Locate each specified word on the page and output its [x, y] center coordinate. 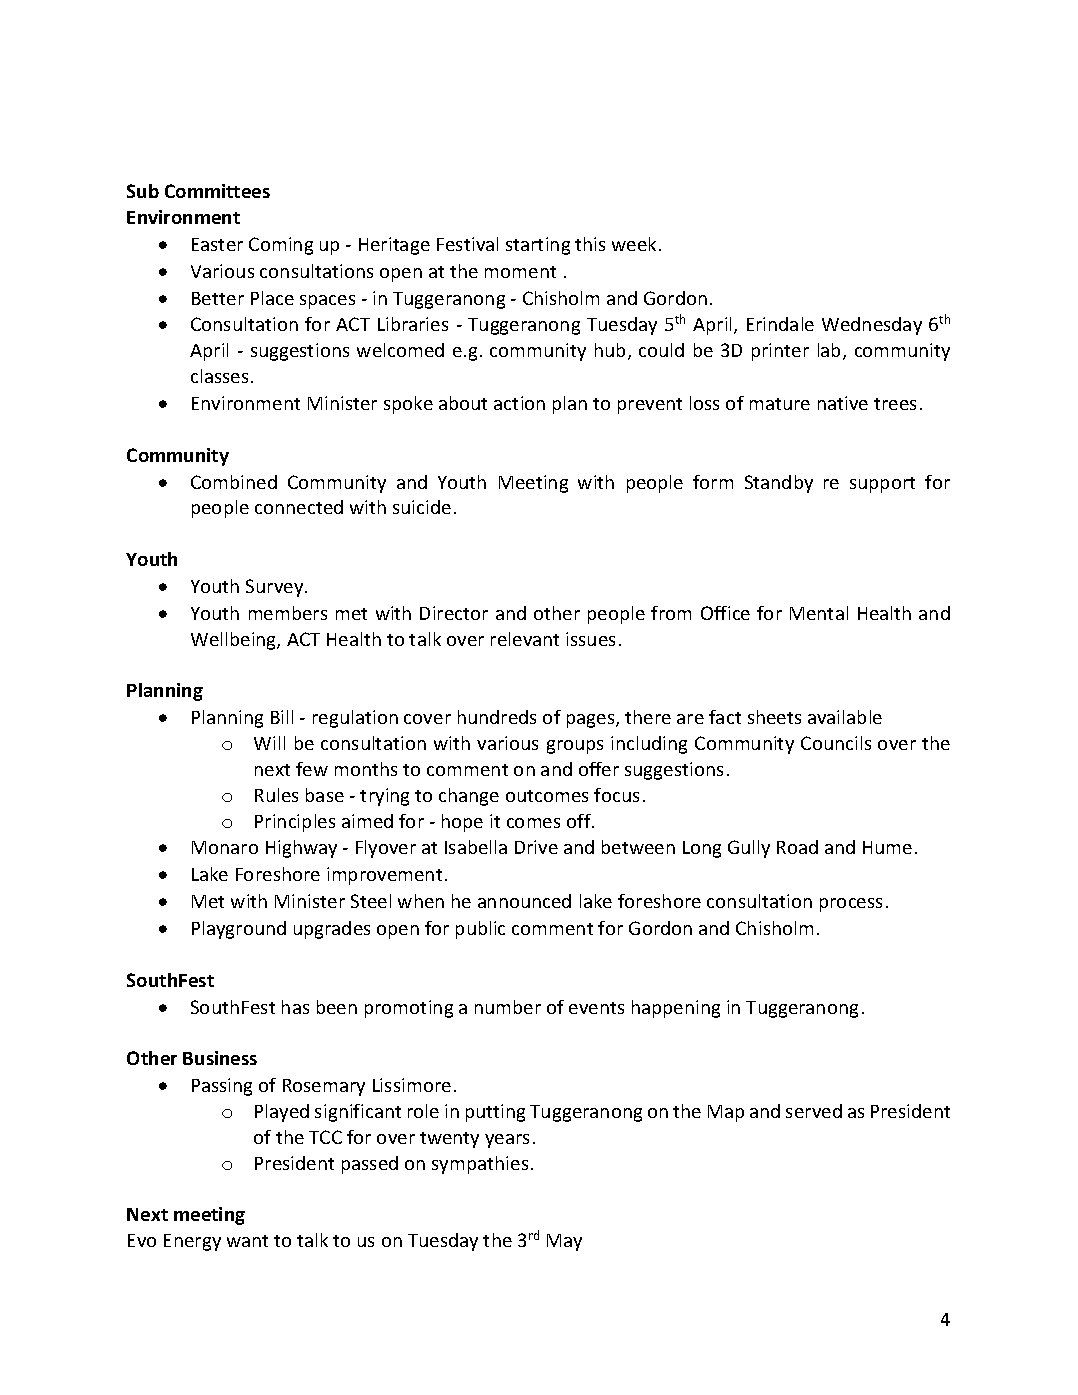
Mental [819, 613]
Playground [239, 930]
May [564, 1242]
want [247, 1241]
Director [454, 613]
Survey [276, 588]
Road [797, 847]
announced [524, 901]
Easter [217, 244]
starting [538, 246]
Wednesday [872, 326]
